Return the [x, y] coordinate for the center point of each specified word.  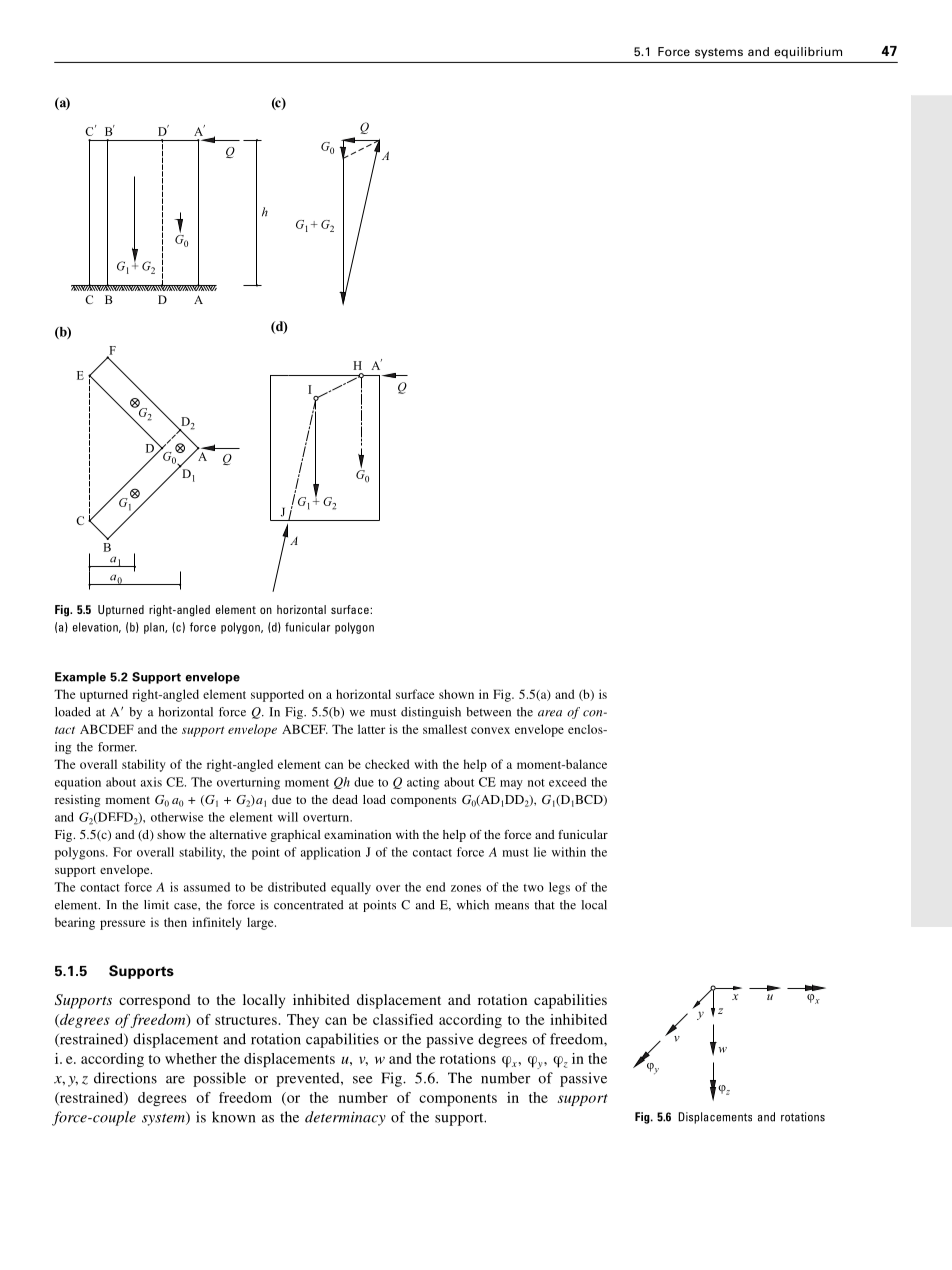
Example [80, 678]
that [544, 905]
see [362, 1080]
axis [151, 782]
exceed [567, 782]
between [488, 712]
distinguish [431, 713]
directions [125, 1078]
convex [490, 730]
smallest [445, 729]
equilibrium [808, 52]
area [550, 713]
